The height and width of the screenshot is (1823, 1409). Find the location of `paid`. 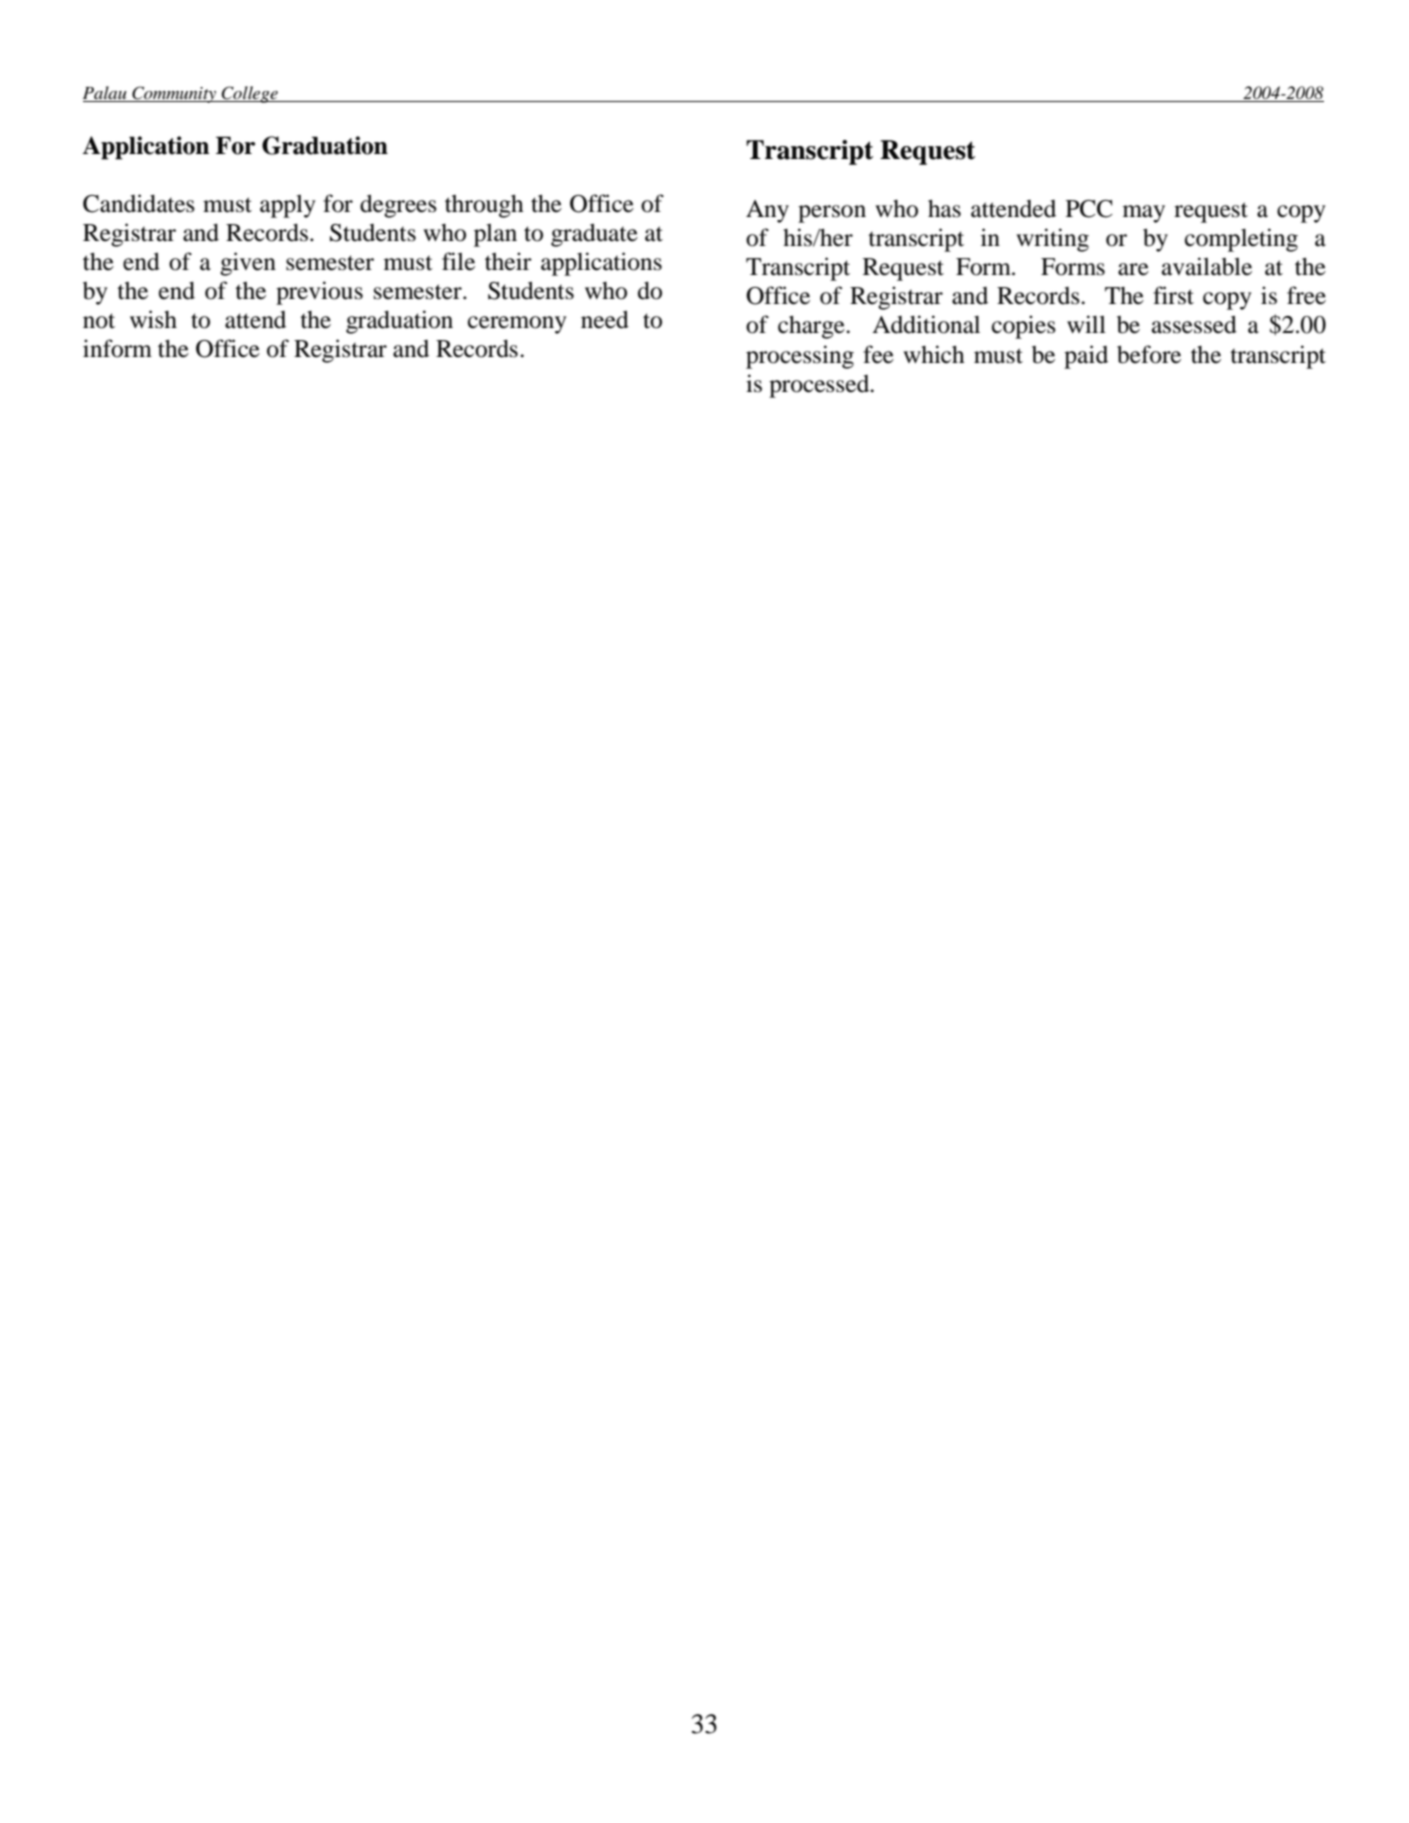

paid is located at coordinates (1086, 357).
